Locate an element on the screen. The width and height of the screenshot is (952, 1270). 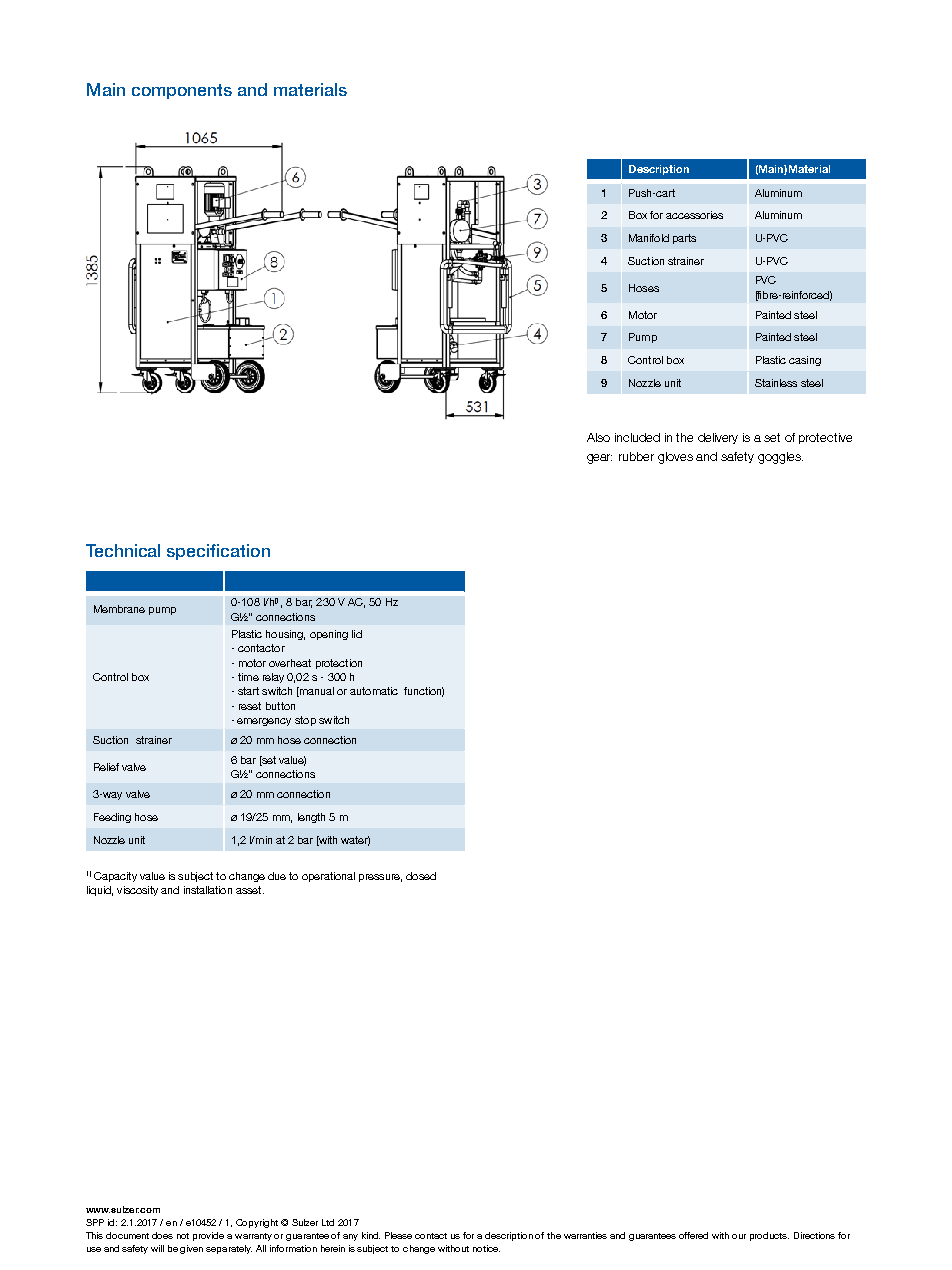
accessories is located at coordinates (694, 215).
